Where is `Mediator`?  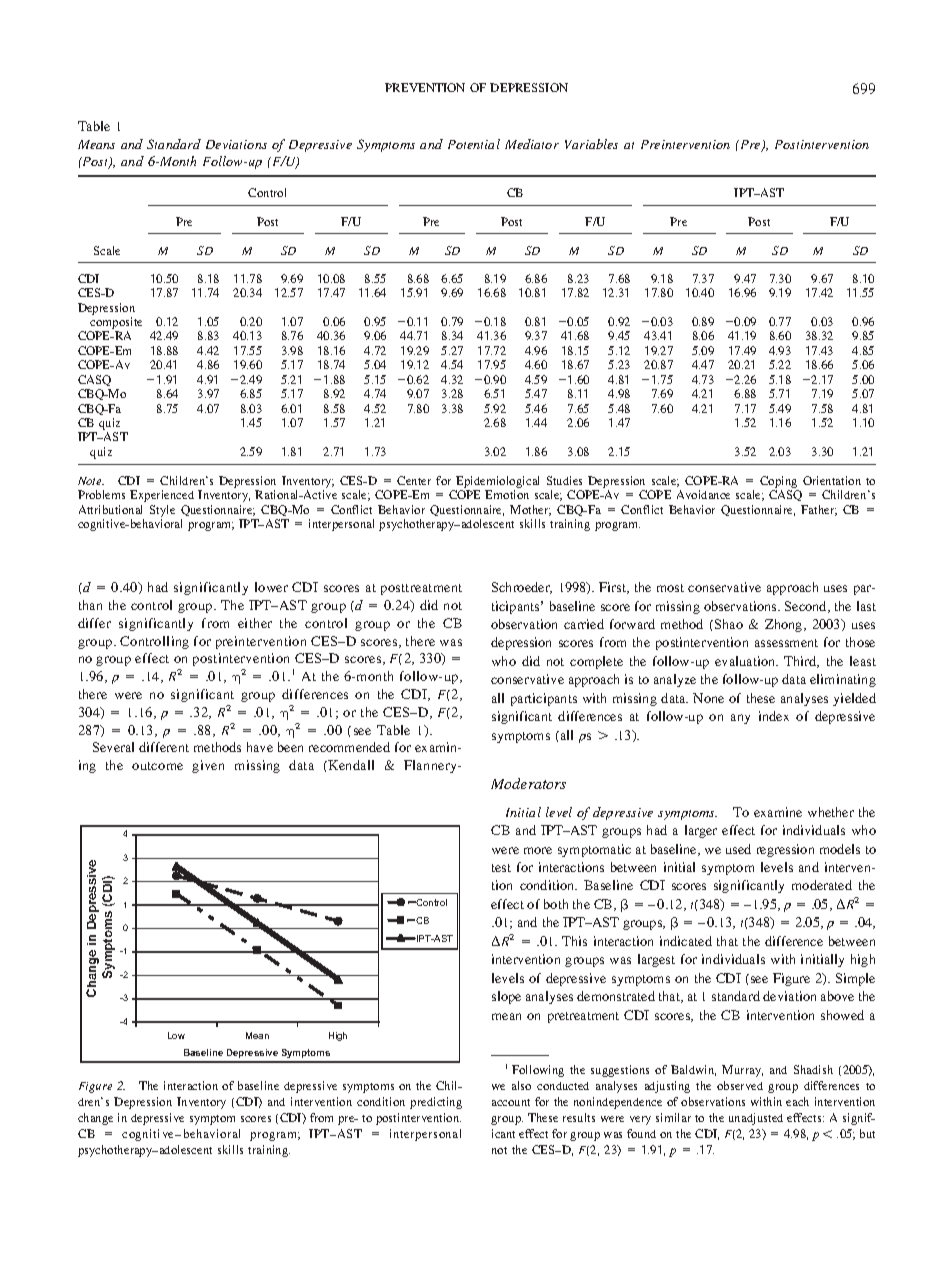 Mediator is located at coordinates (532, 144).
